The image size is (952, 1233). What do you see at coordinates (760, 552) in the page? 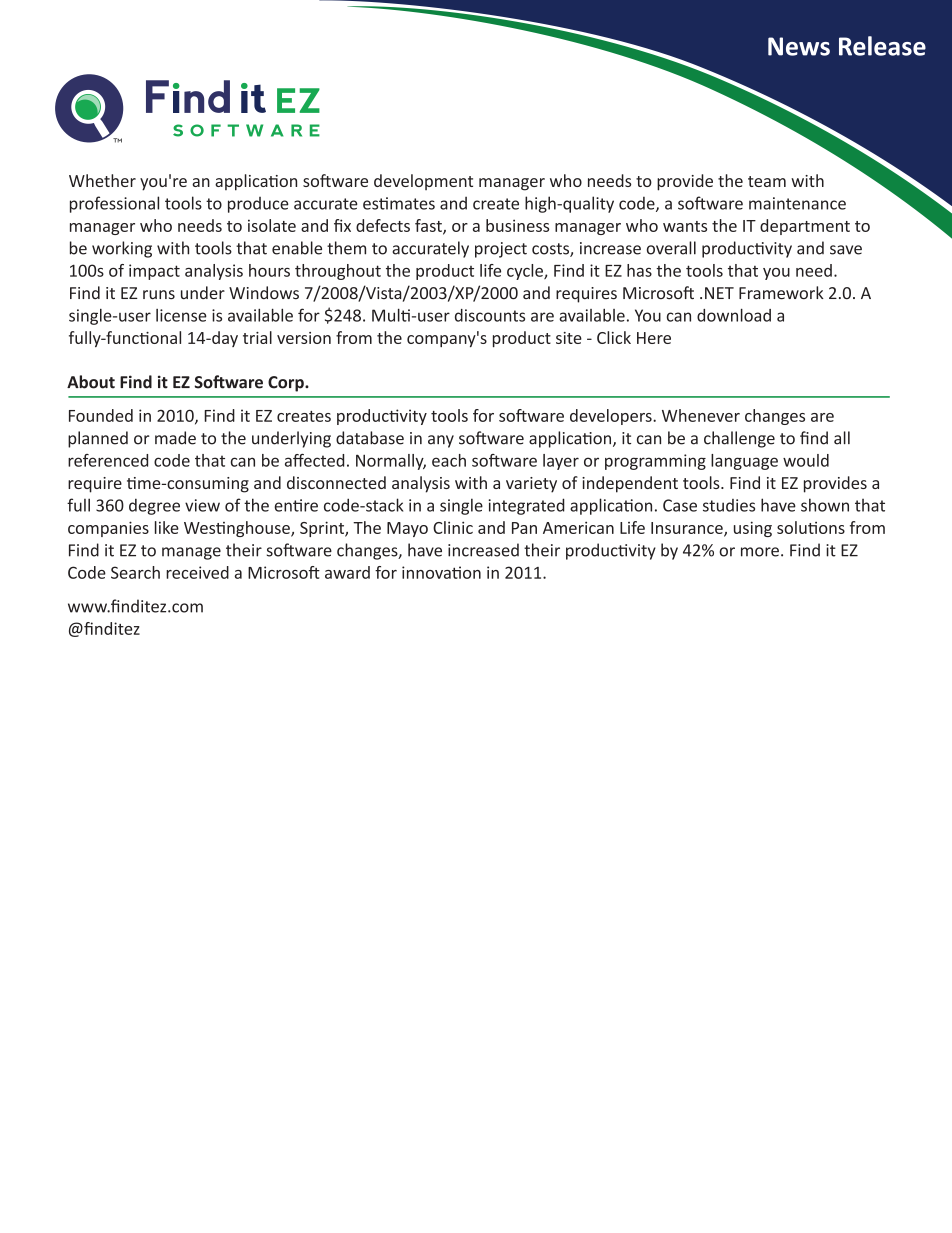
I see `more` at bounding box center [760, 552].
